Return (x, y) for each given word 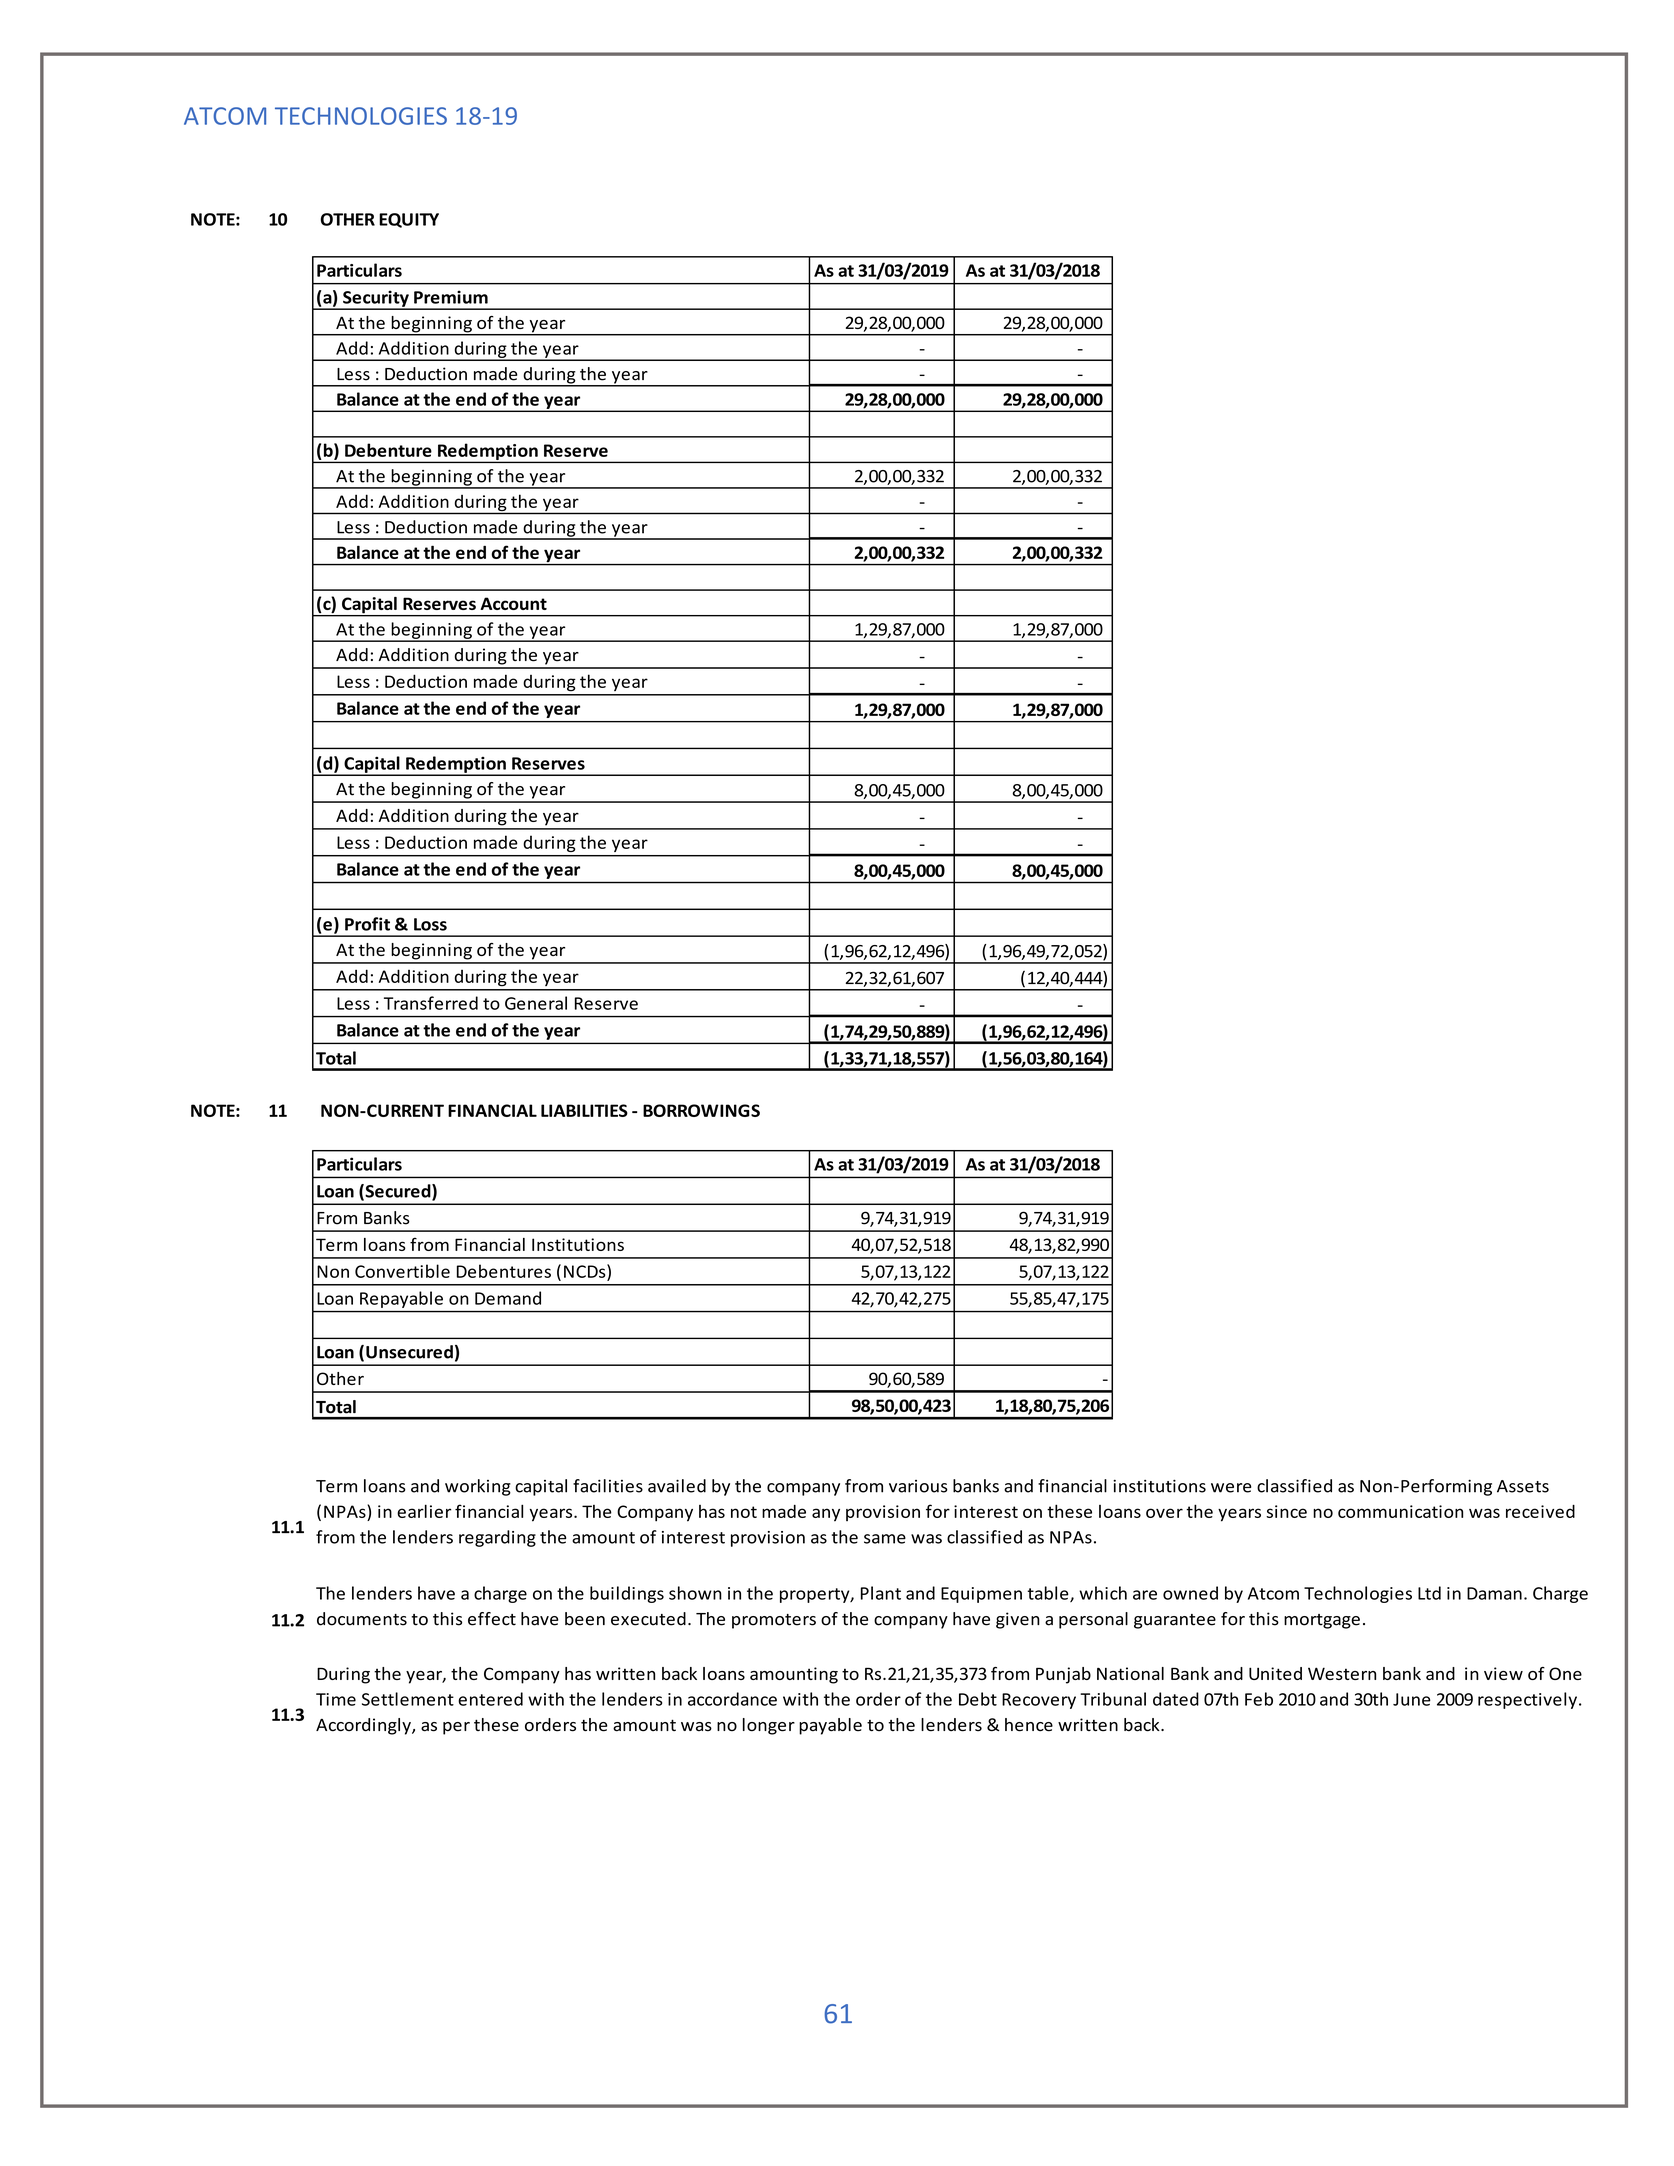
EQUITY (409, 220)
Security (376, 299)
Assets (1523, 1486)
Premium (451, 297)
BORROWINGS (701, 1110)
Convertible (402, 1271)
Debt (978, 1699)
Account (513, 603)
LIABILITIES (584, 1110)
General (536, 1003)
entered (490, 1699)
